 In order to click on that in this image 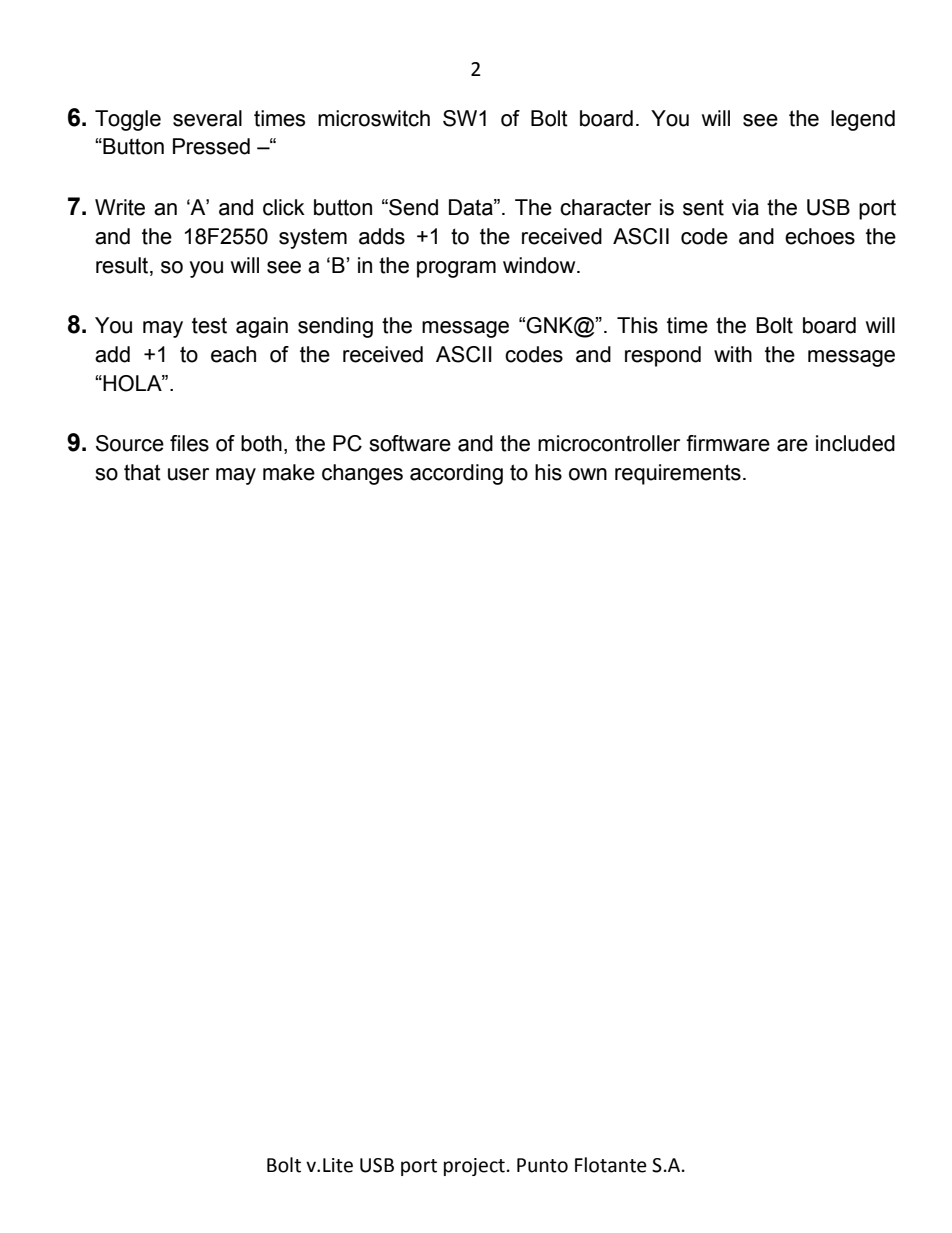, I will do `click(142, 472)`.
